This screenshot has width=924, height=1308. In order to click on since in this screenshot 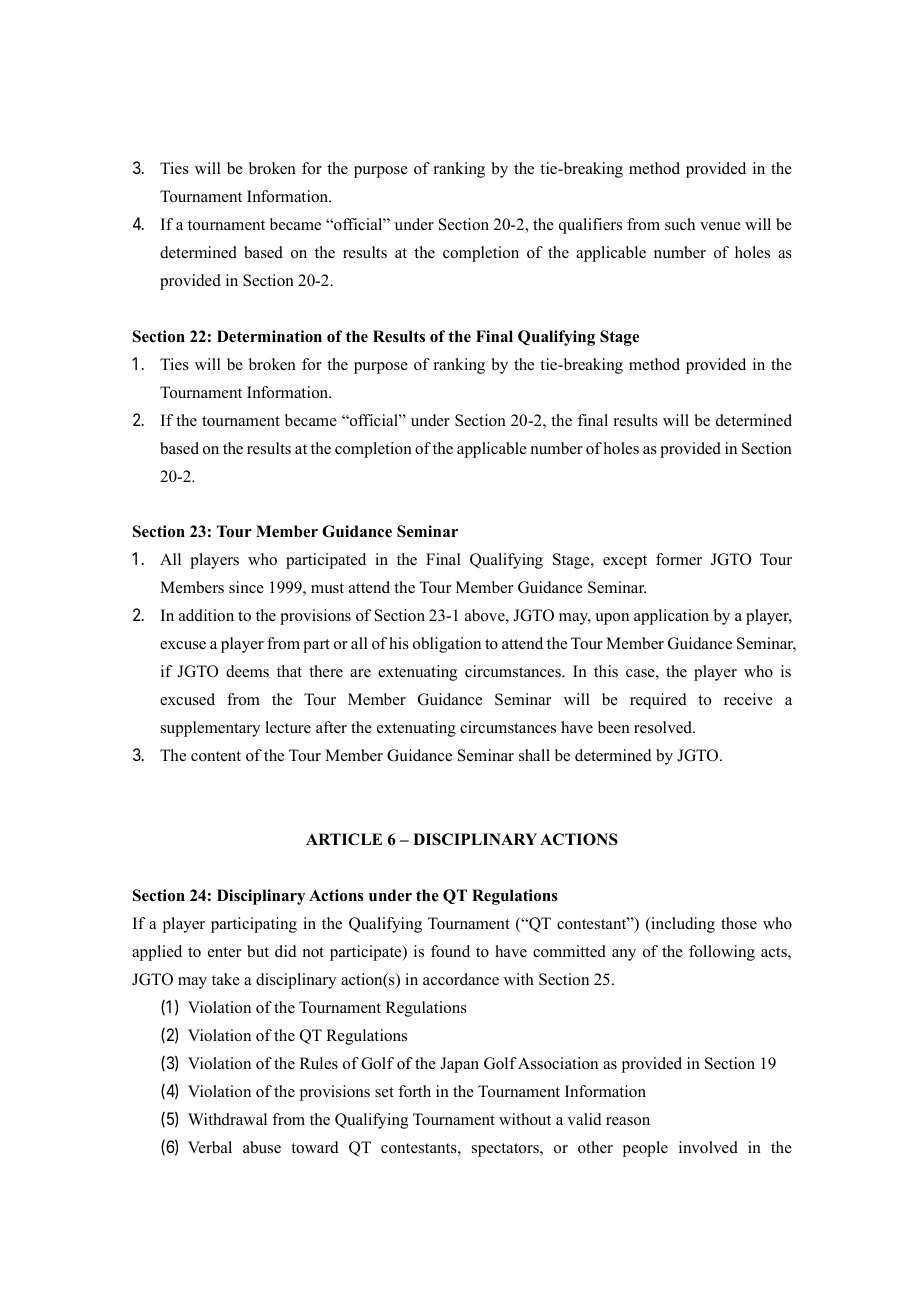, I will do `click(246, 587)`.
